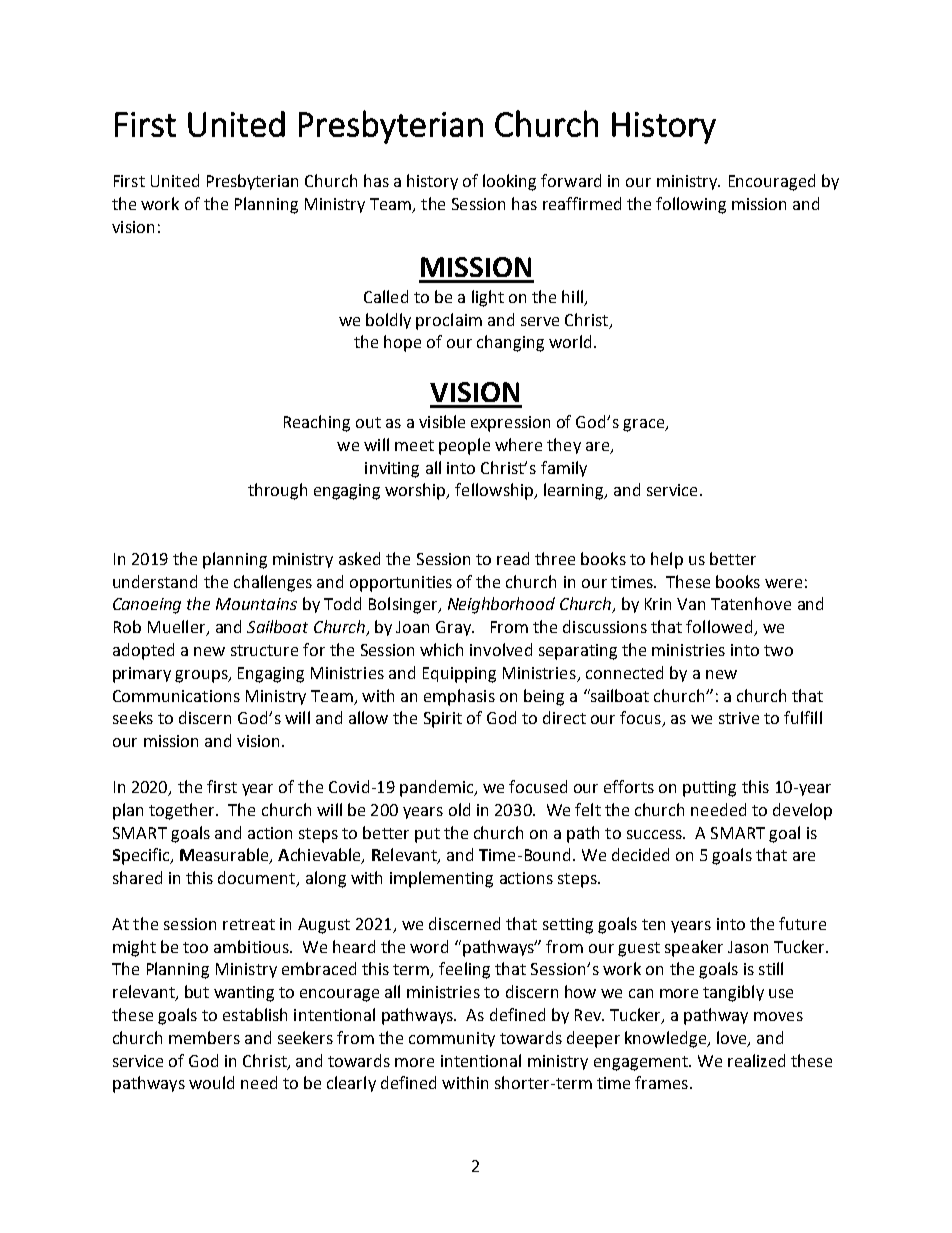  I want to click on fellowship, so click(495, 491).
